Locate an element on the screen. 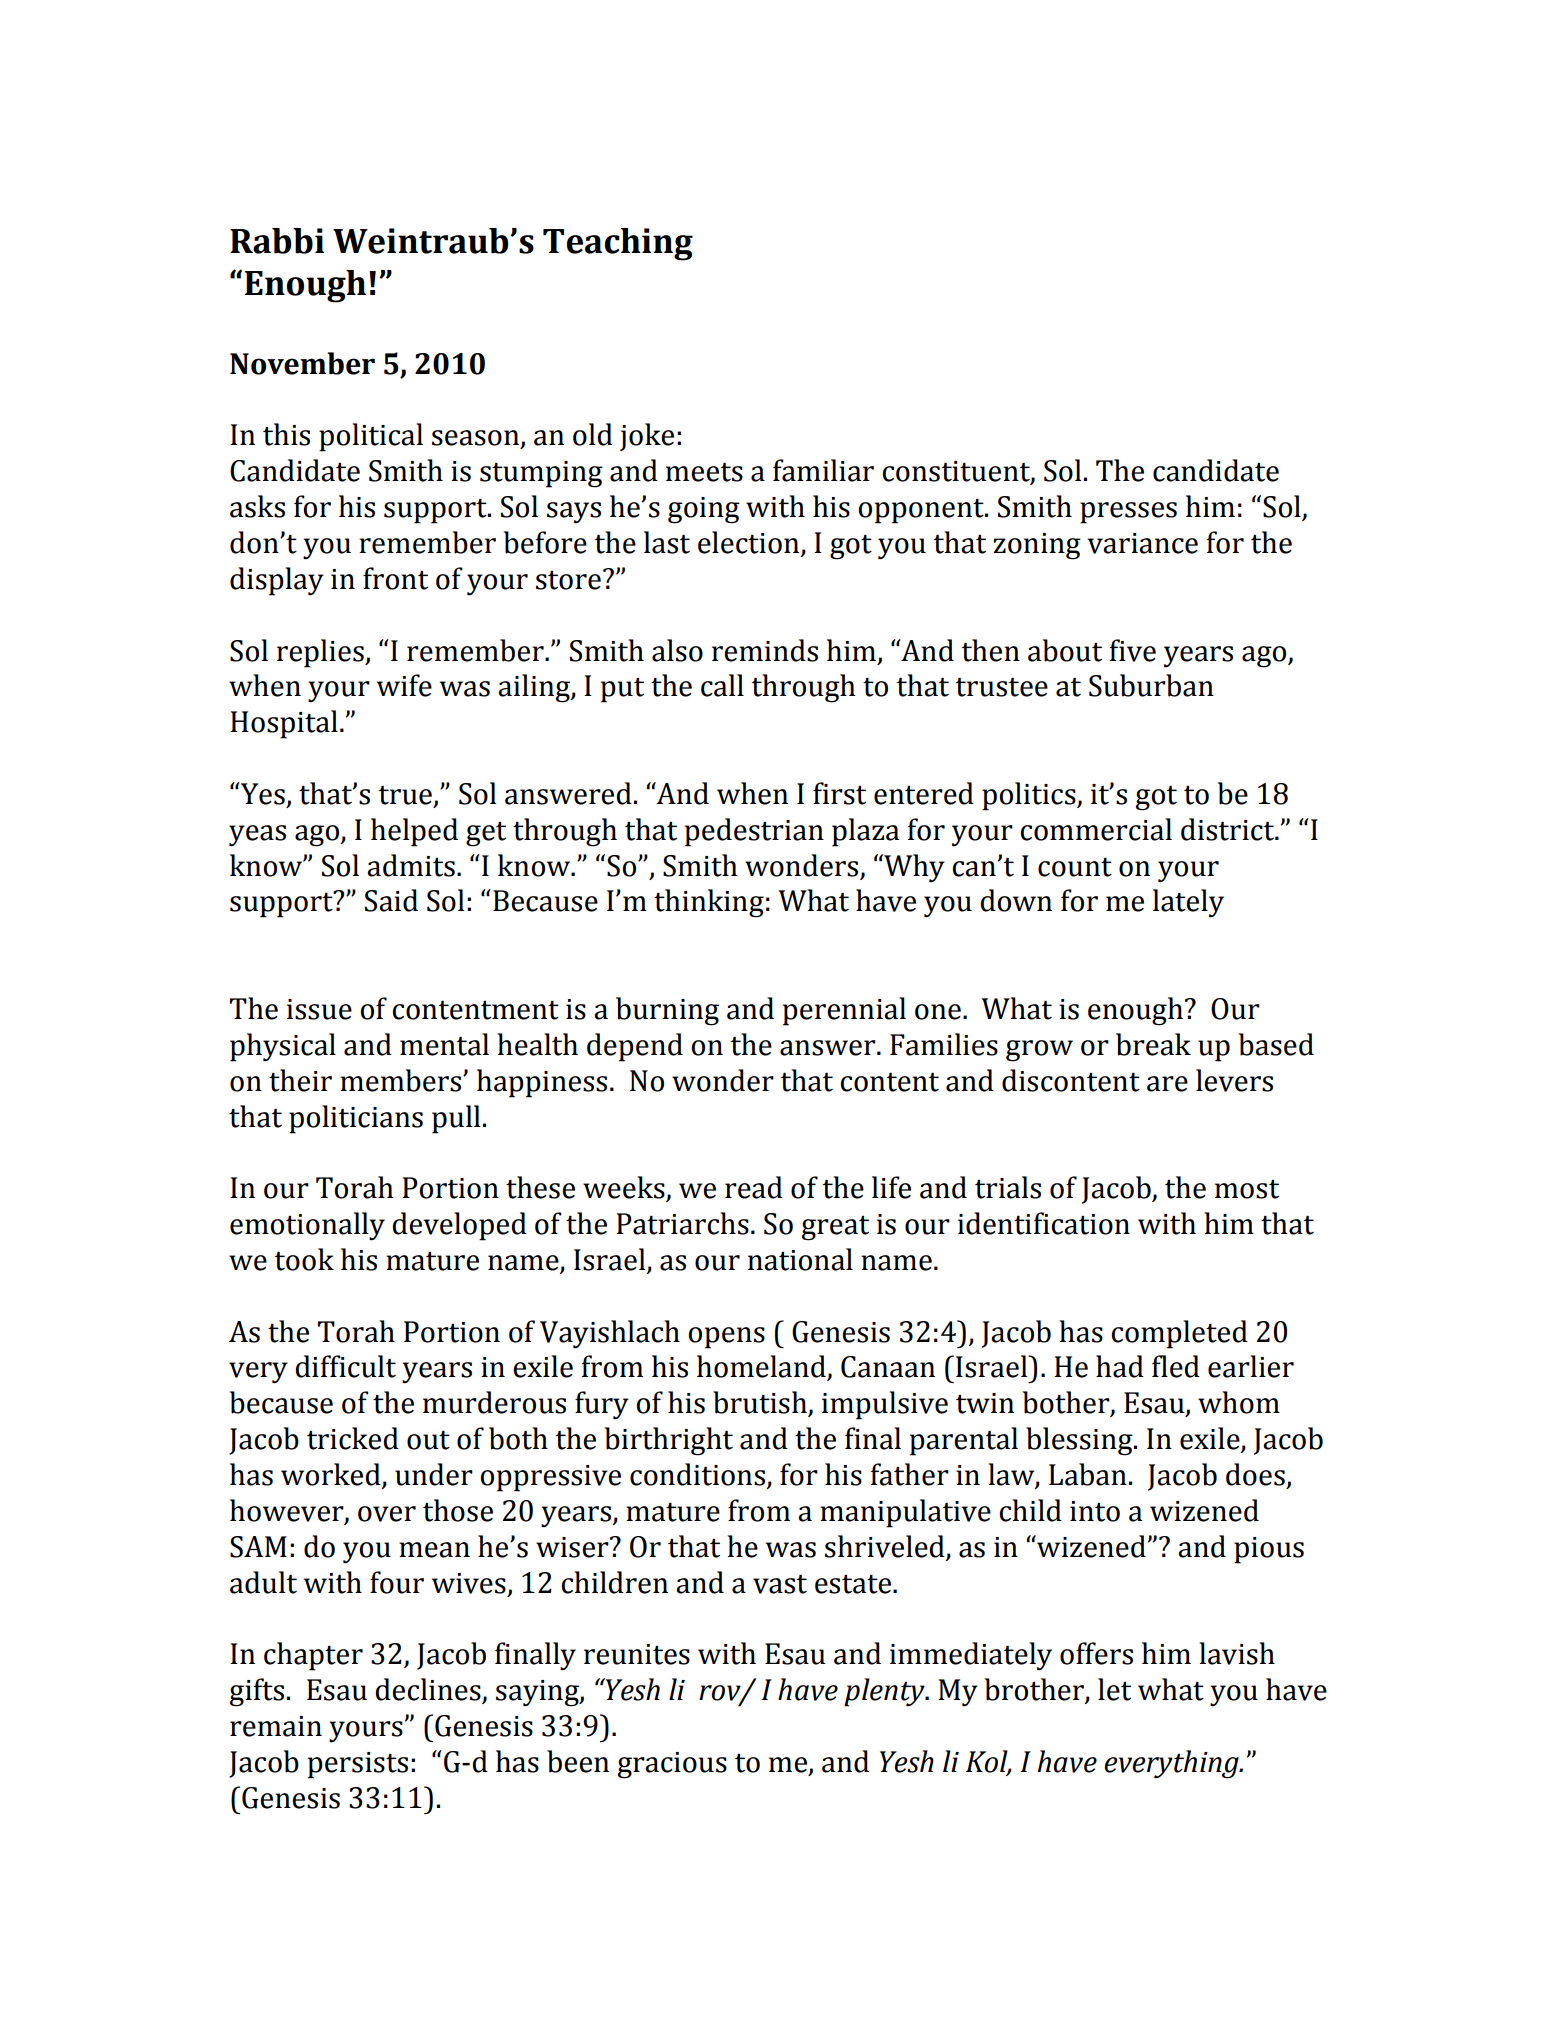  perennial is located at coordinates (844, 1011).
